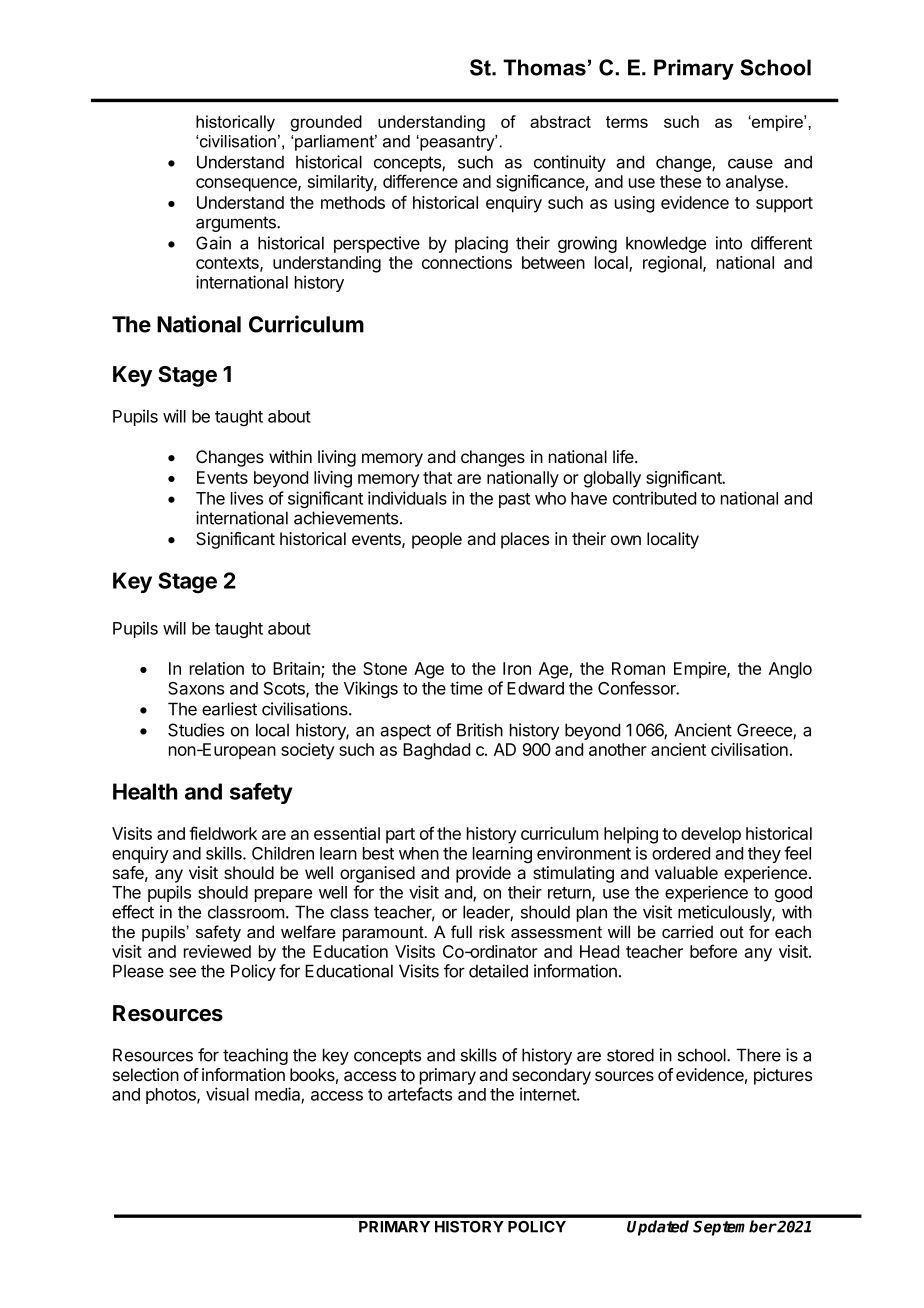  I want to click on visual, so click(227, 1094).
